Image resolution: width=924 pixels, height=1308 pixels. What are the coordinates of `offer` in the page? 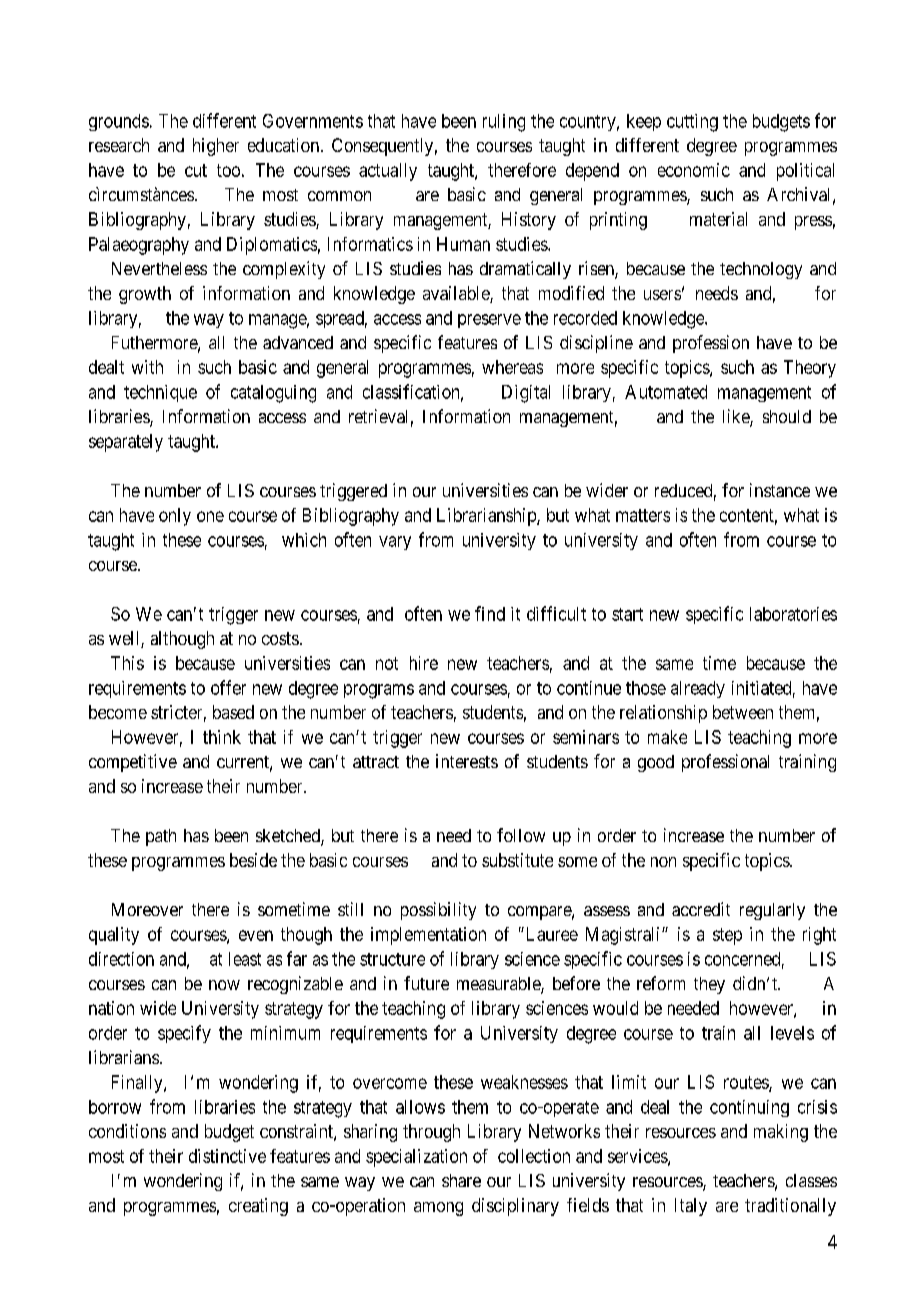 It's located at (228, 687).
